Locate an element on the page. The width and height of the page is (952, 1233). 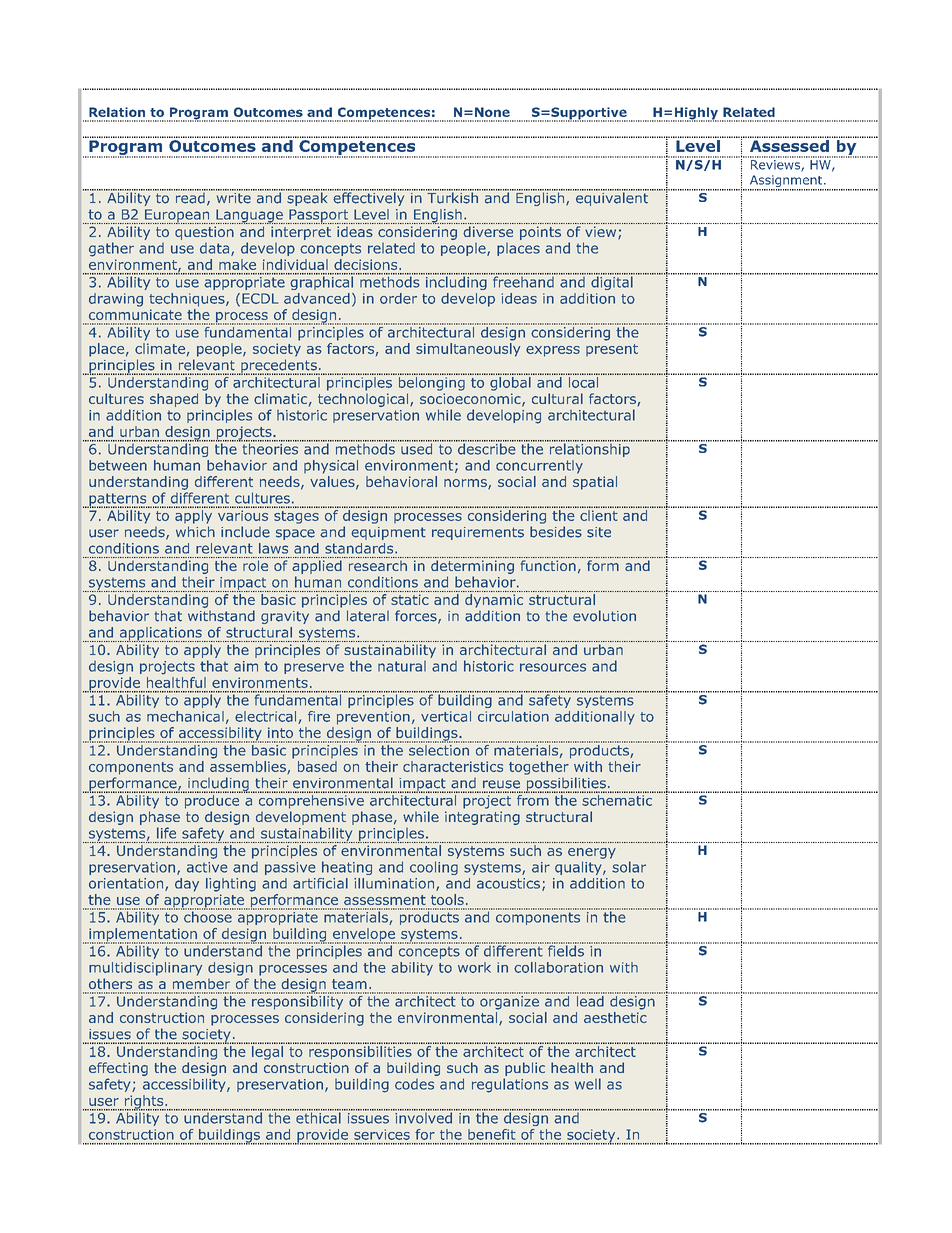
spatial is located at coordinates (595, 483).
